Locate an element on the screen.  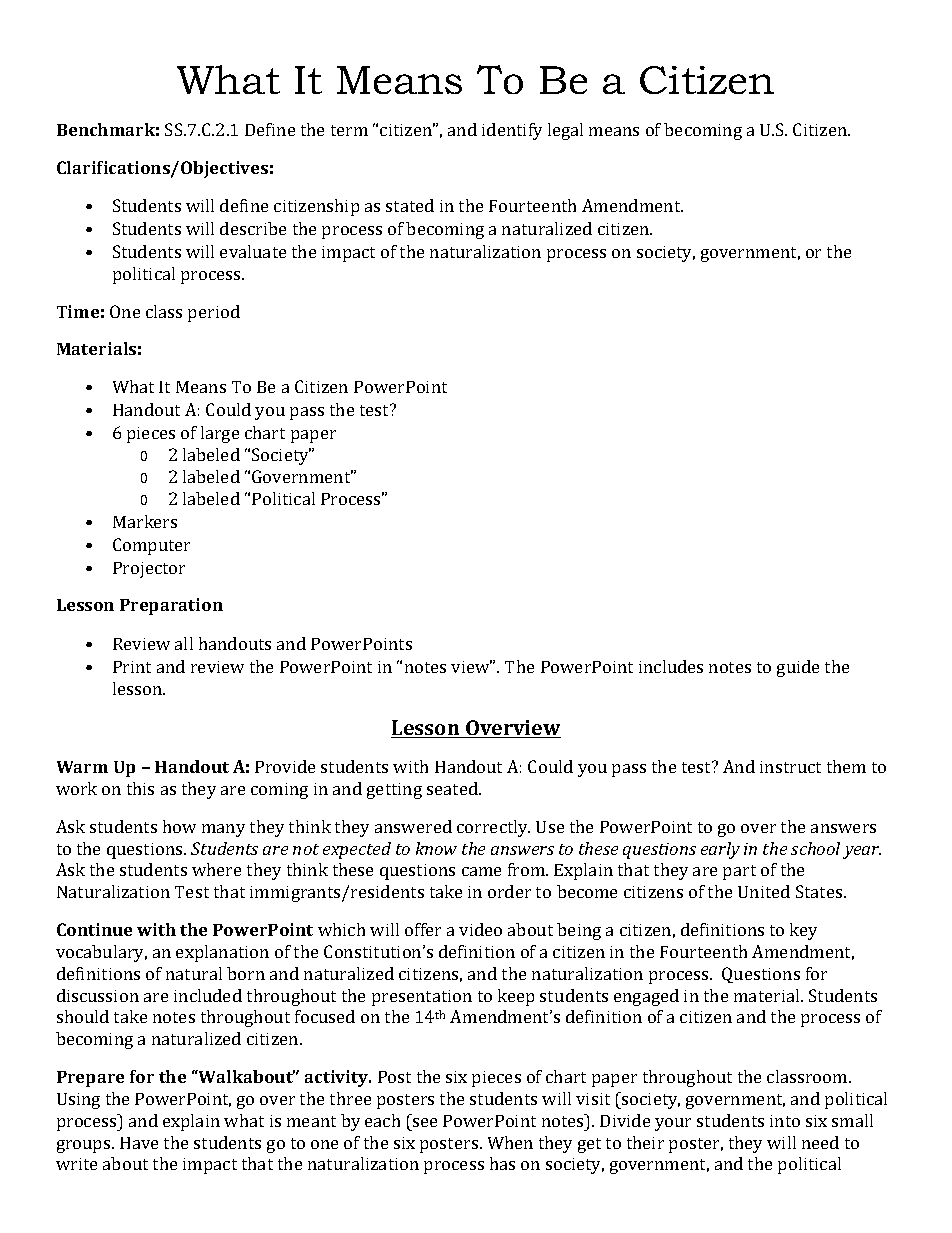
identify is located at coordinates (512, 131).
